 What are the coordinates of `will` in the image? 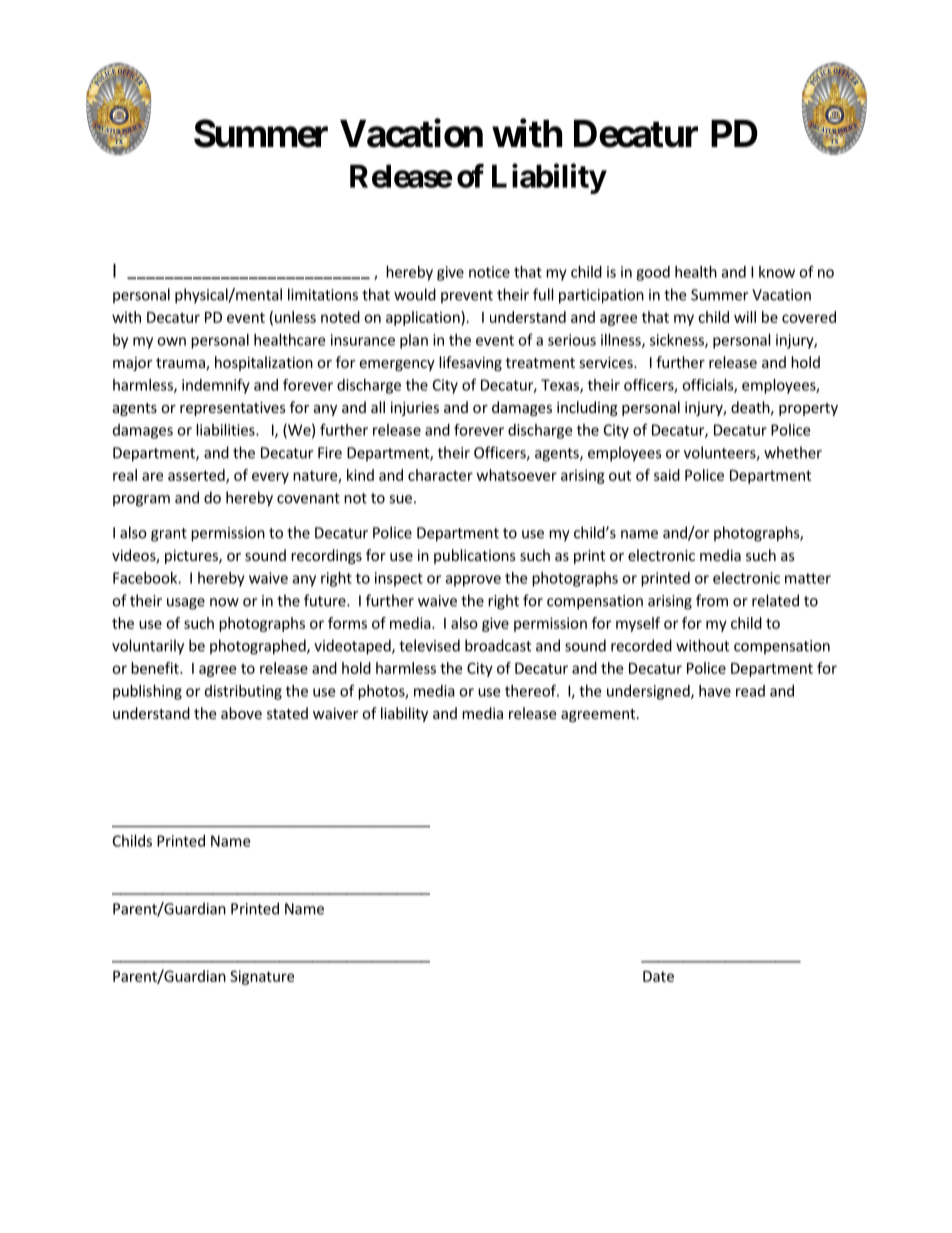 It's located at (745, 317).
